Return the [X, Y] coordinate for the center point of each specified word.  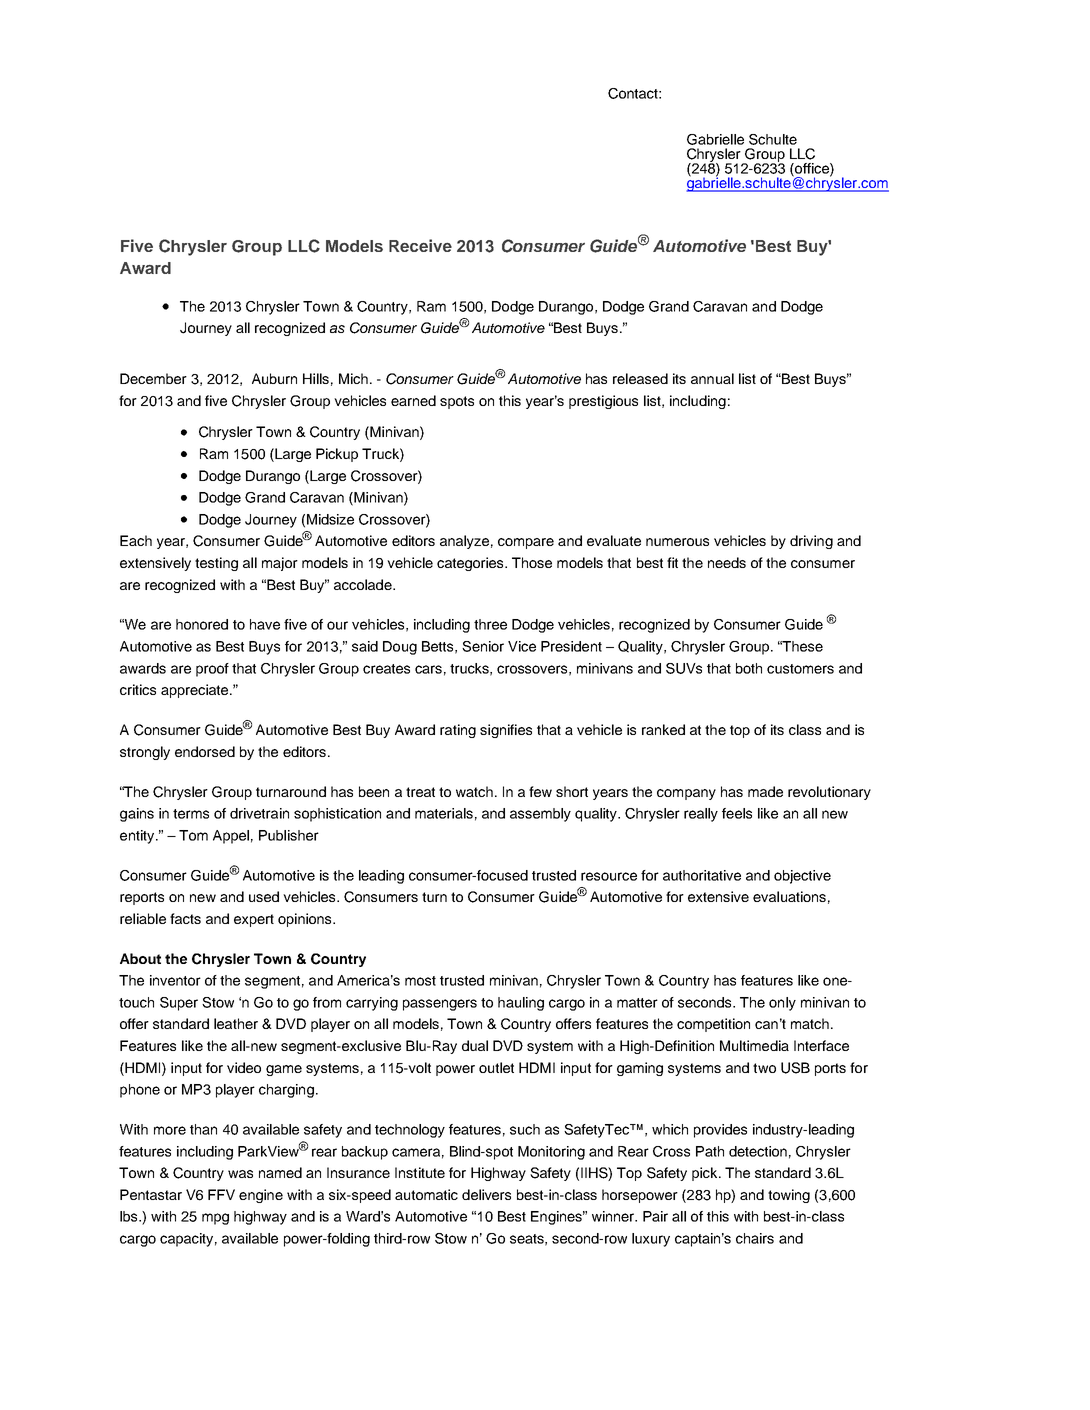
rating [458, 731]
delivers [486, 1194]
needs [727, 562]
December [153, 378]
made [765, 791]
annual [712, 378]
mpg [215, 1219]
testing [216, 564]
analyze [464, 542]
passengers [440, 1005]
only [782, 1004]
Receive [420, 245]
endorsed [205, 751]
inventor [175, 980]
